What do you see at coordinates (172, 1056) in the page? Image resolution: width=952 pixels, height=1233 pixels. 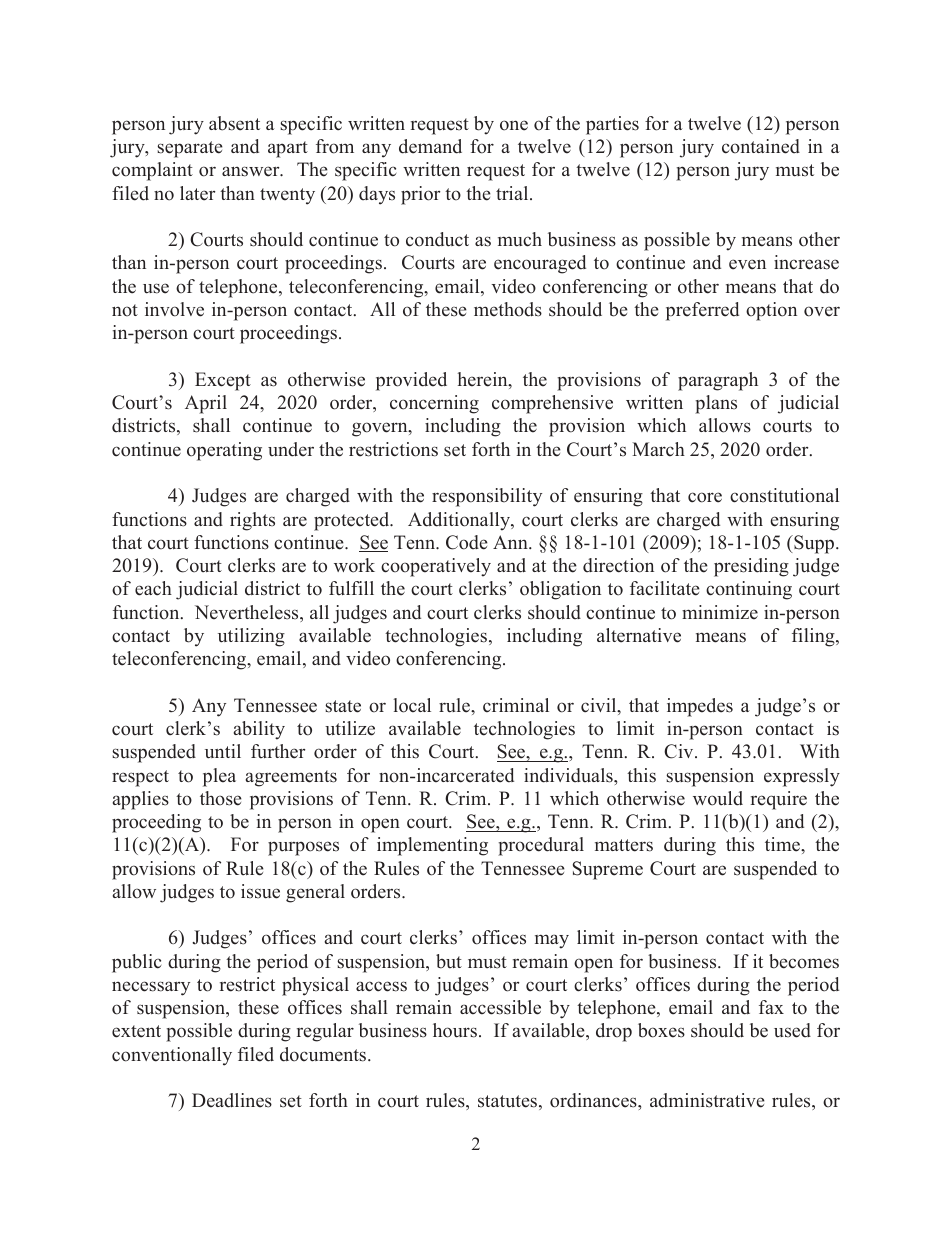 I see `conventionally` at bounding box center [172, 1056].
